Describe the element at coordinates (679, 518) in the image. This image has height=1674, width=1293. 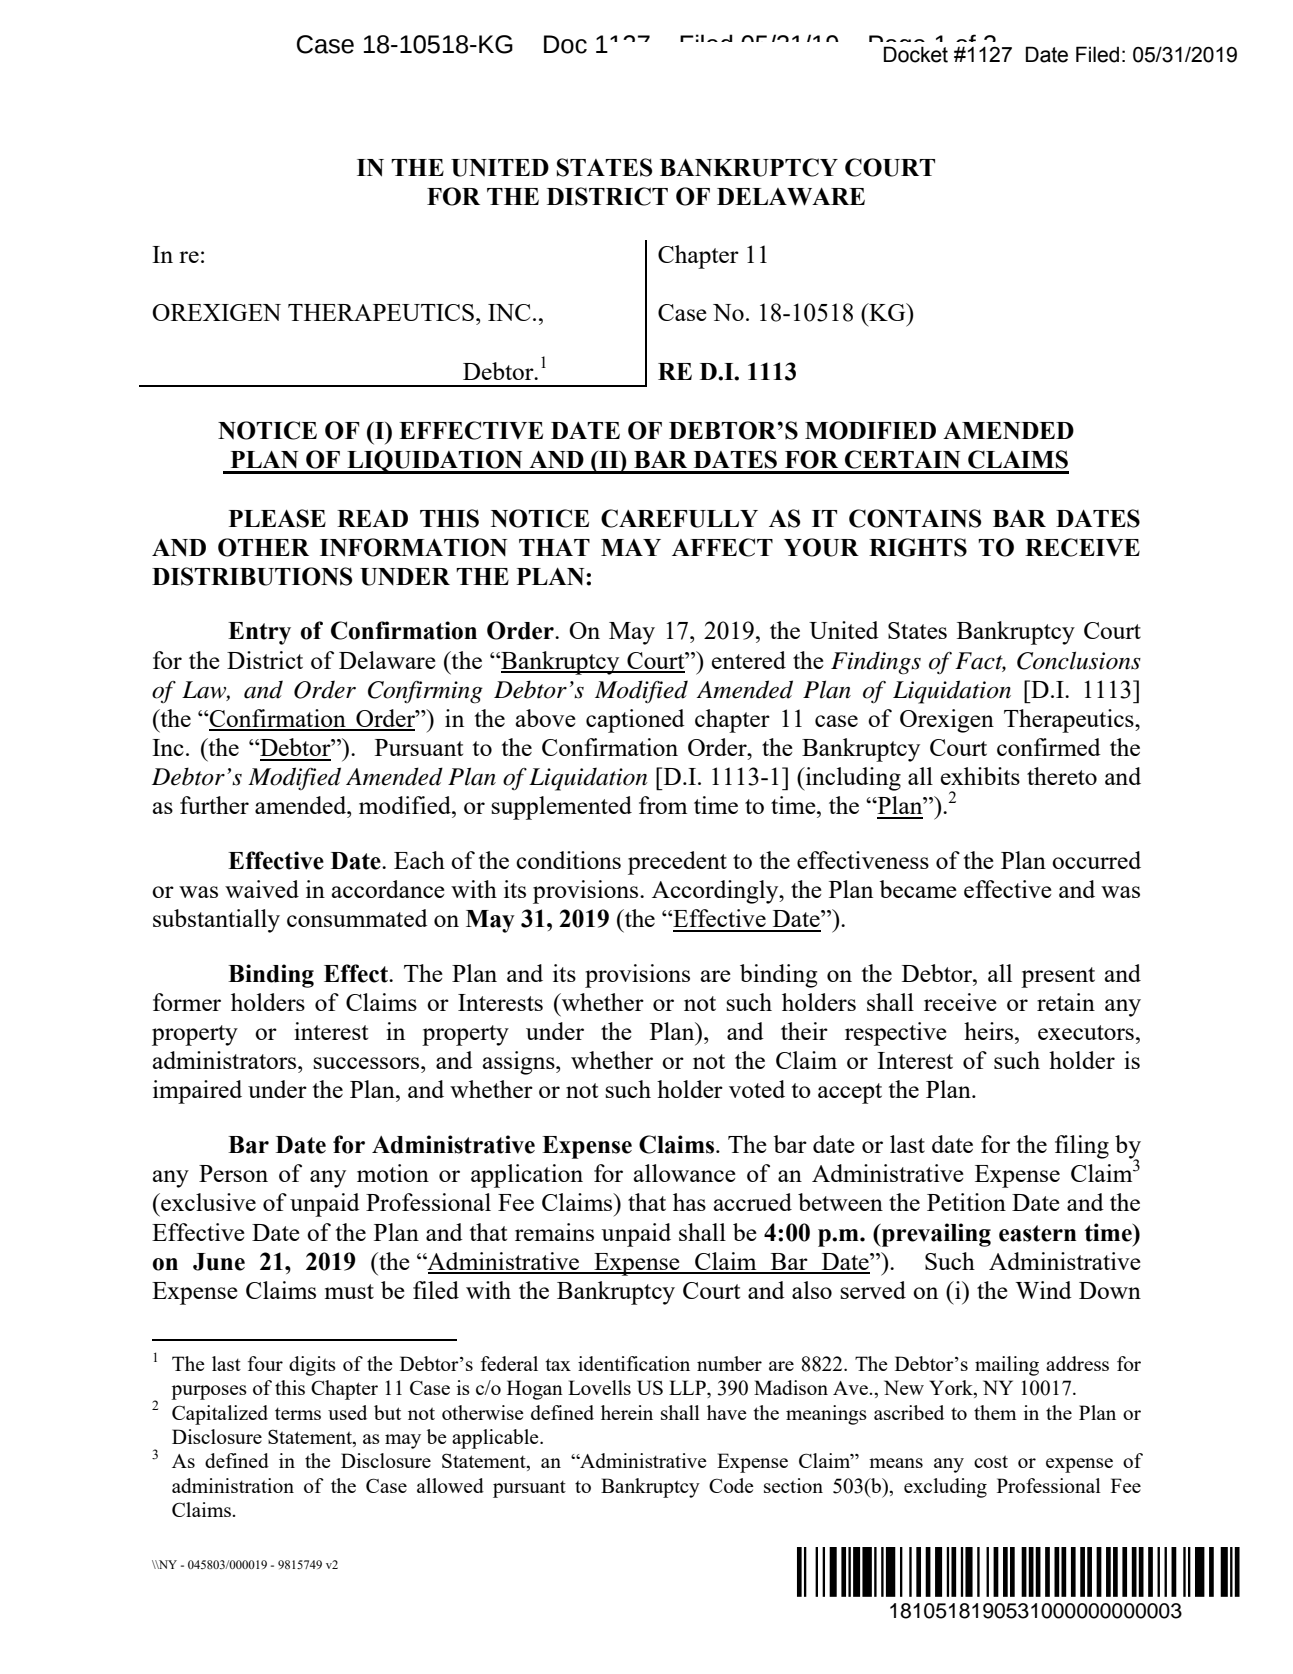
I see `CAREFULLY` at that location.
